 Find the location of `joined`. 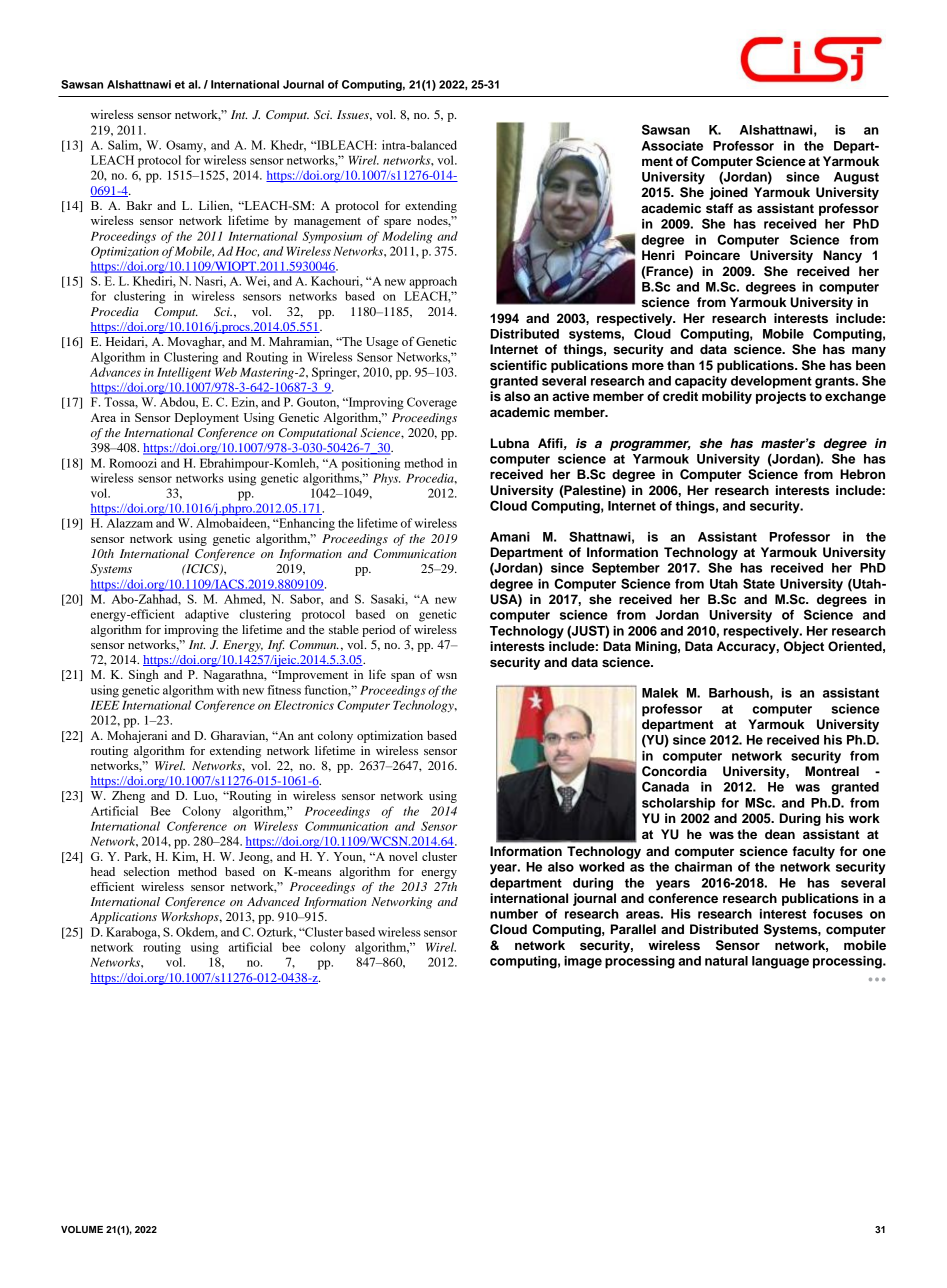

joined is located at coordinates (728, 193).
